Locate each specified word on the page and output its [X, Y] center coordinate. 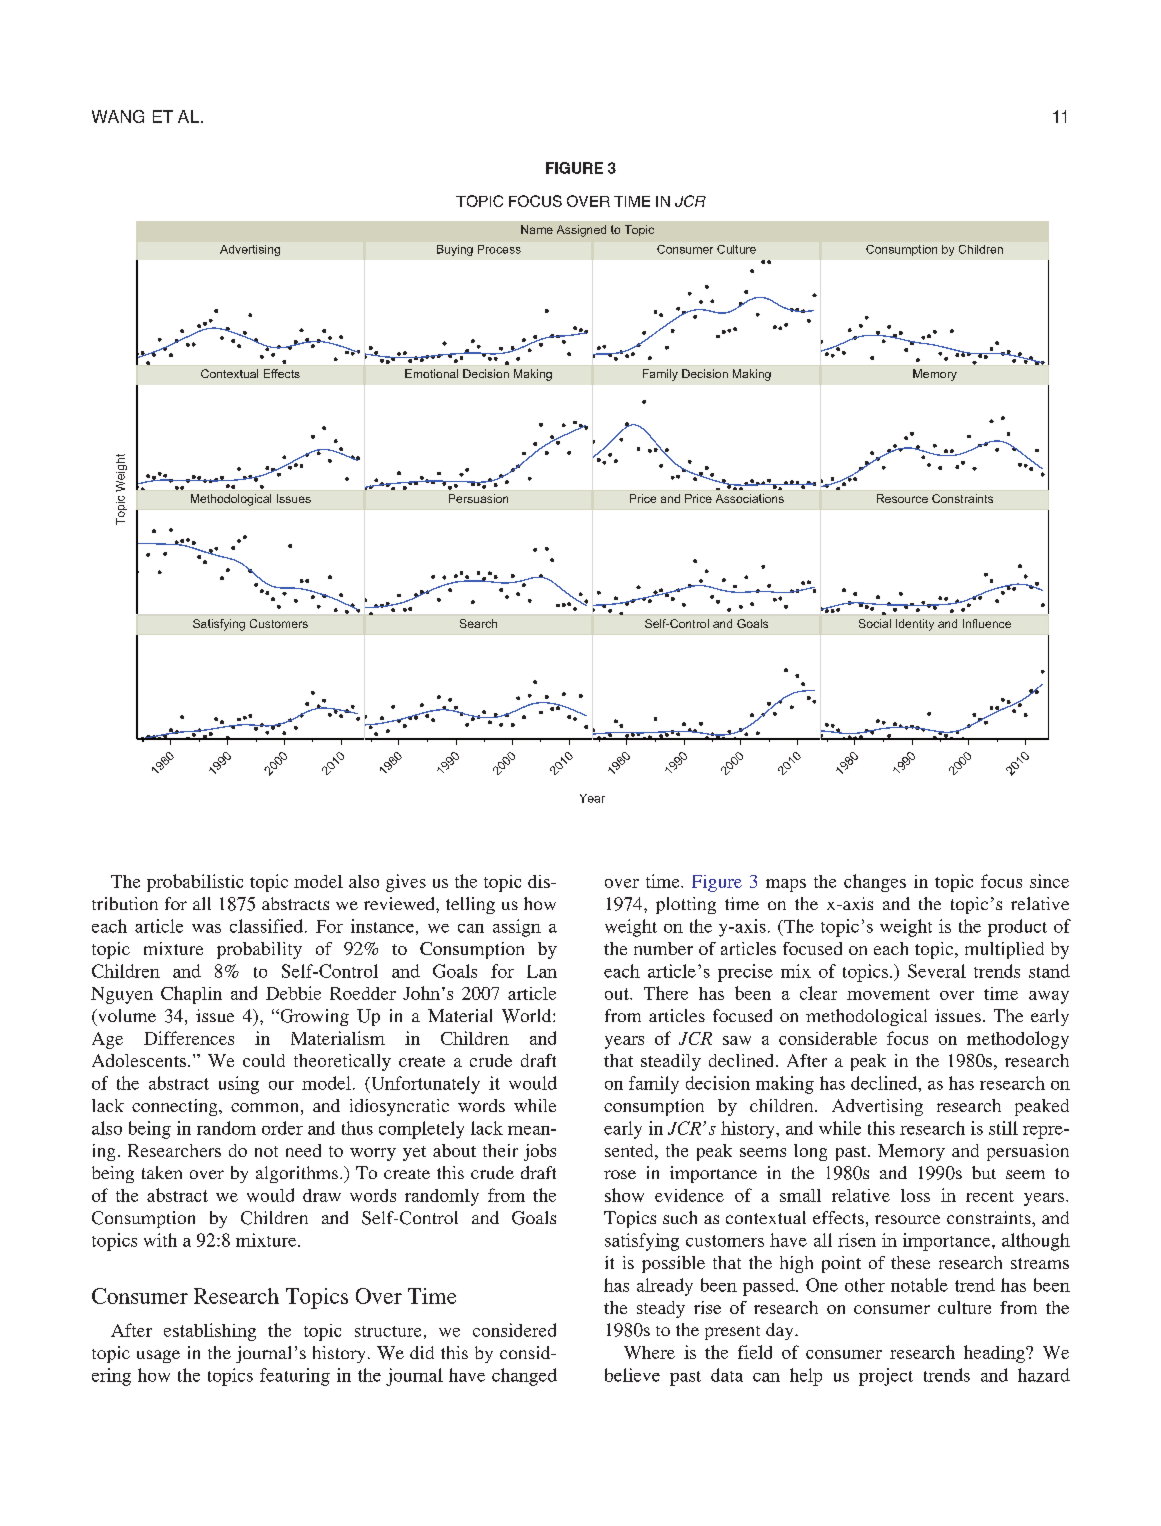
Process [499, 249]
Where [649, 1352]
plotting [686, 905]
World [528, 1016]
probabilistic [195, 883]
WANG [118, 116]
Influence [987, 623]
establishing [210, 1332]
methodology [1018, 1040]
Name [537, 229]
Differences [189, 1038]
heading [995, 1354]
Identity [915, 625]
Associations [750, 498]
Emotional [431, 373]
